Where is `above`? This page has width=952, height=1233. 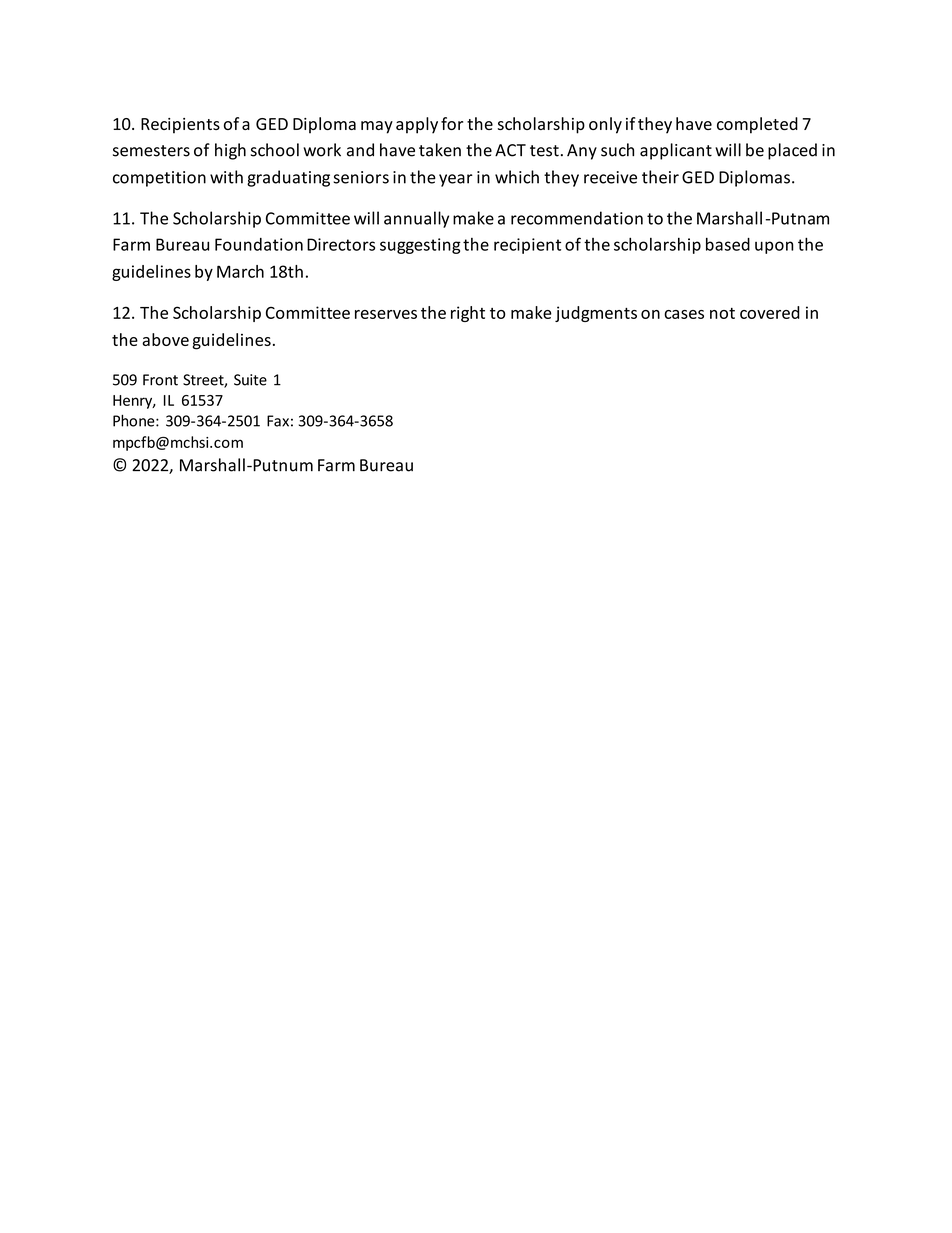 above is located at coordinates (165, 339).
